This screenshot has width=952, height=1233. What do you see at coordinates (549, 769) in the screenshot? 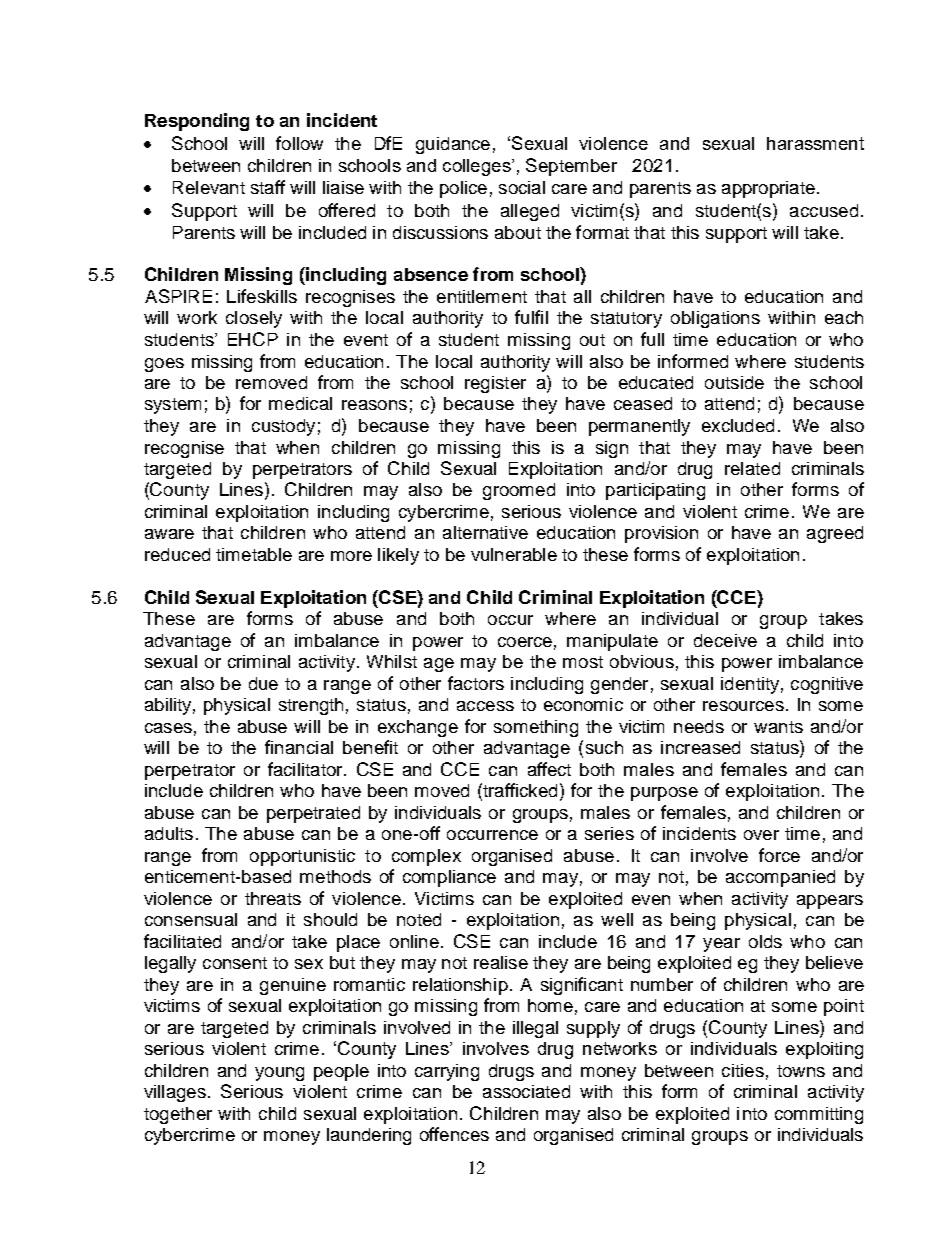
I see `affect` at bounding box center [549, 769].
